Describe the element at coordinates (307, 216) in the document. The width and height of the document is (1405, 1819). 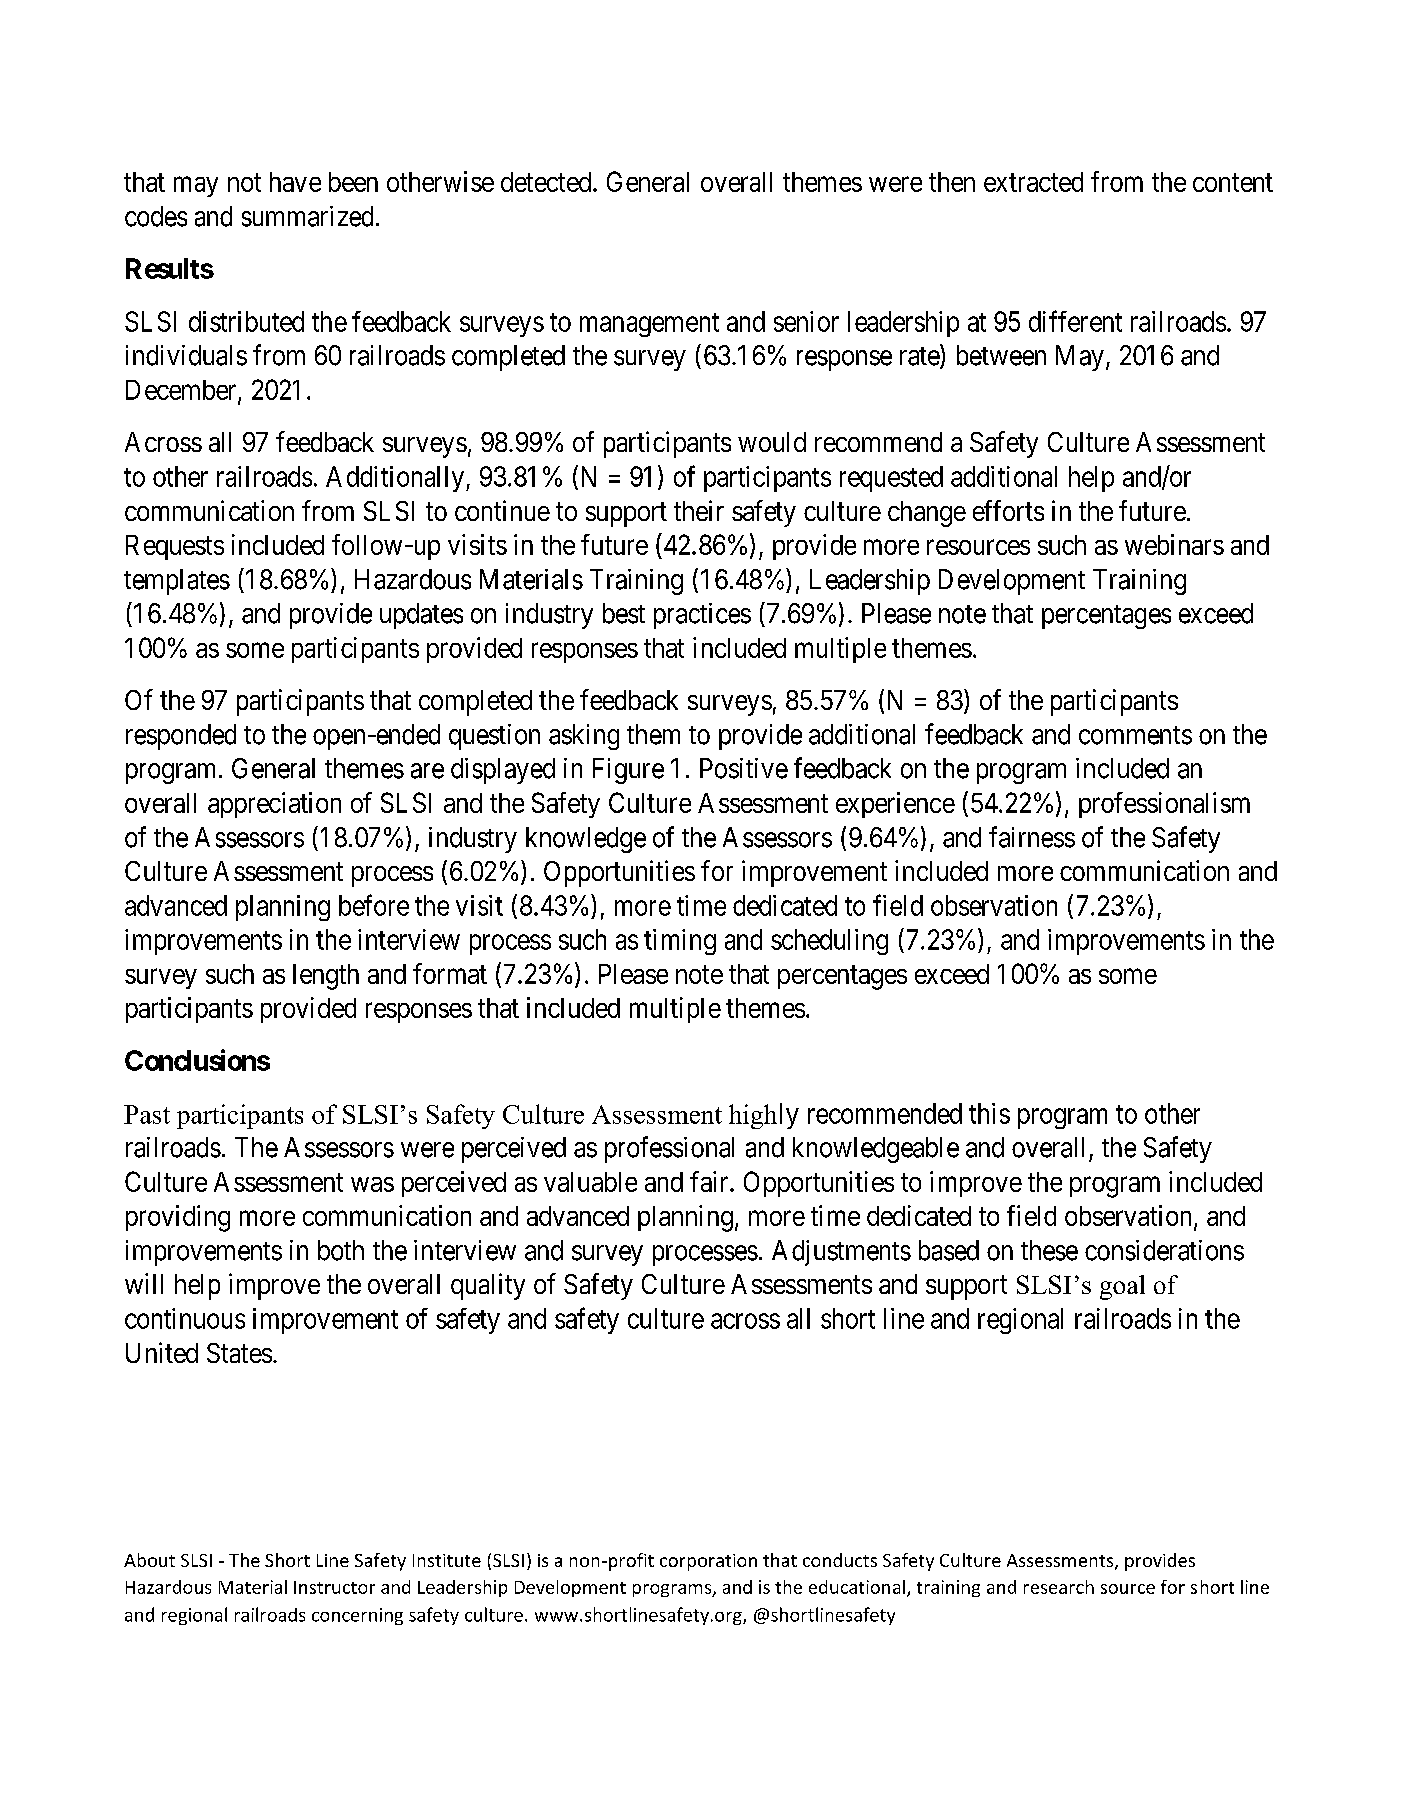
I see `summarized` at that location.
